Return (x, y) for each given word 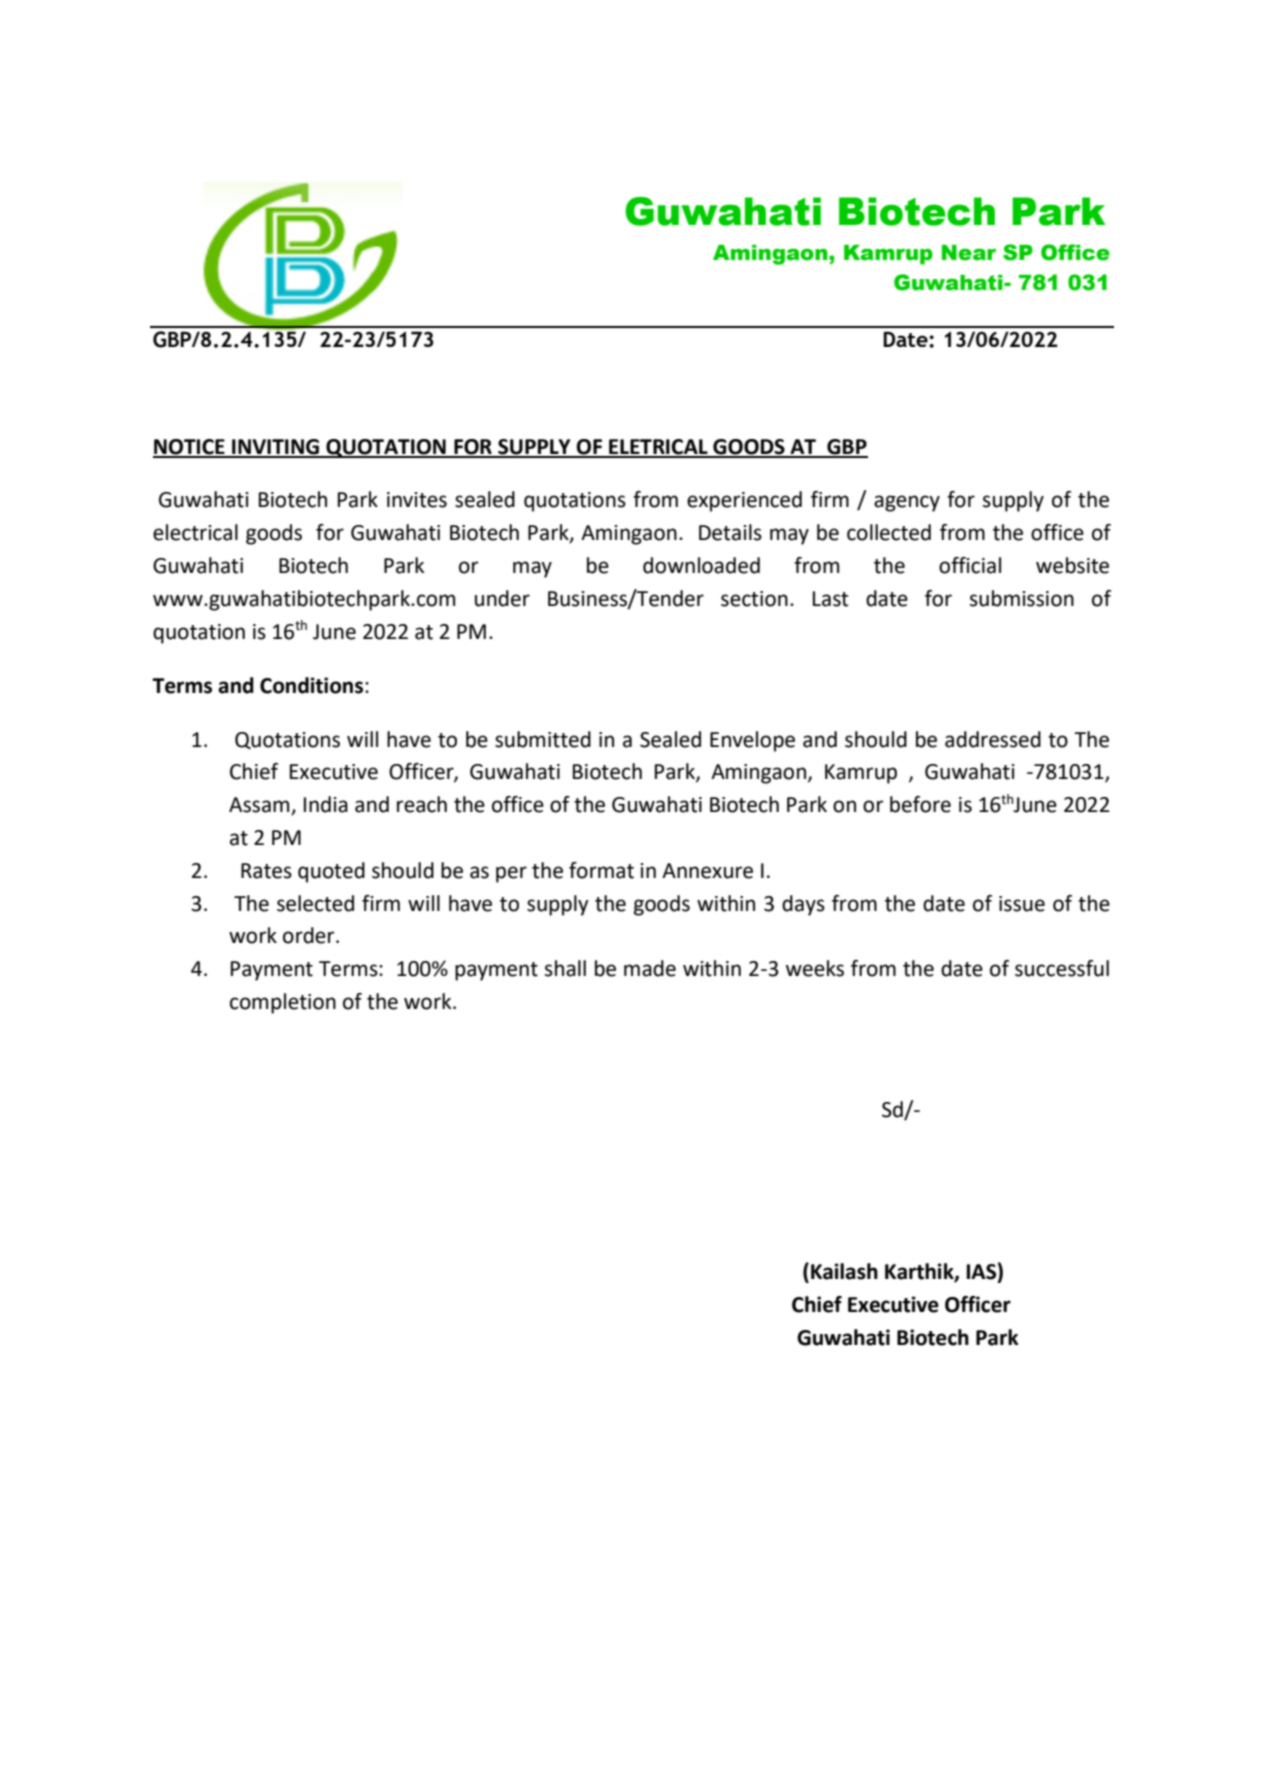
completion (283, 1003)
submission (1022, 598)
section (754, 599)
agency (907, 503)
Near (969, 253)
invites (417, 500)
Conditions (311, 685)
